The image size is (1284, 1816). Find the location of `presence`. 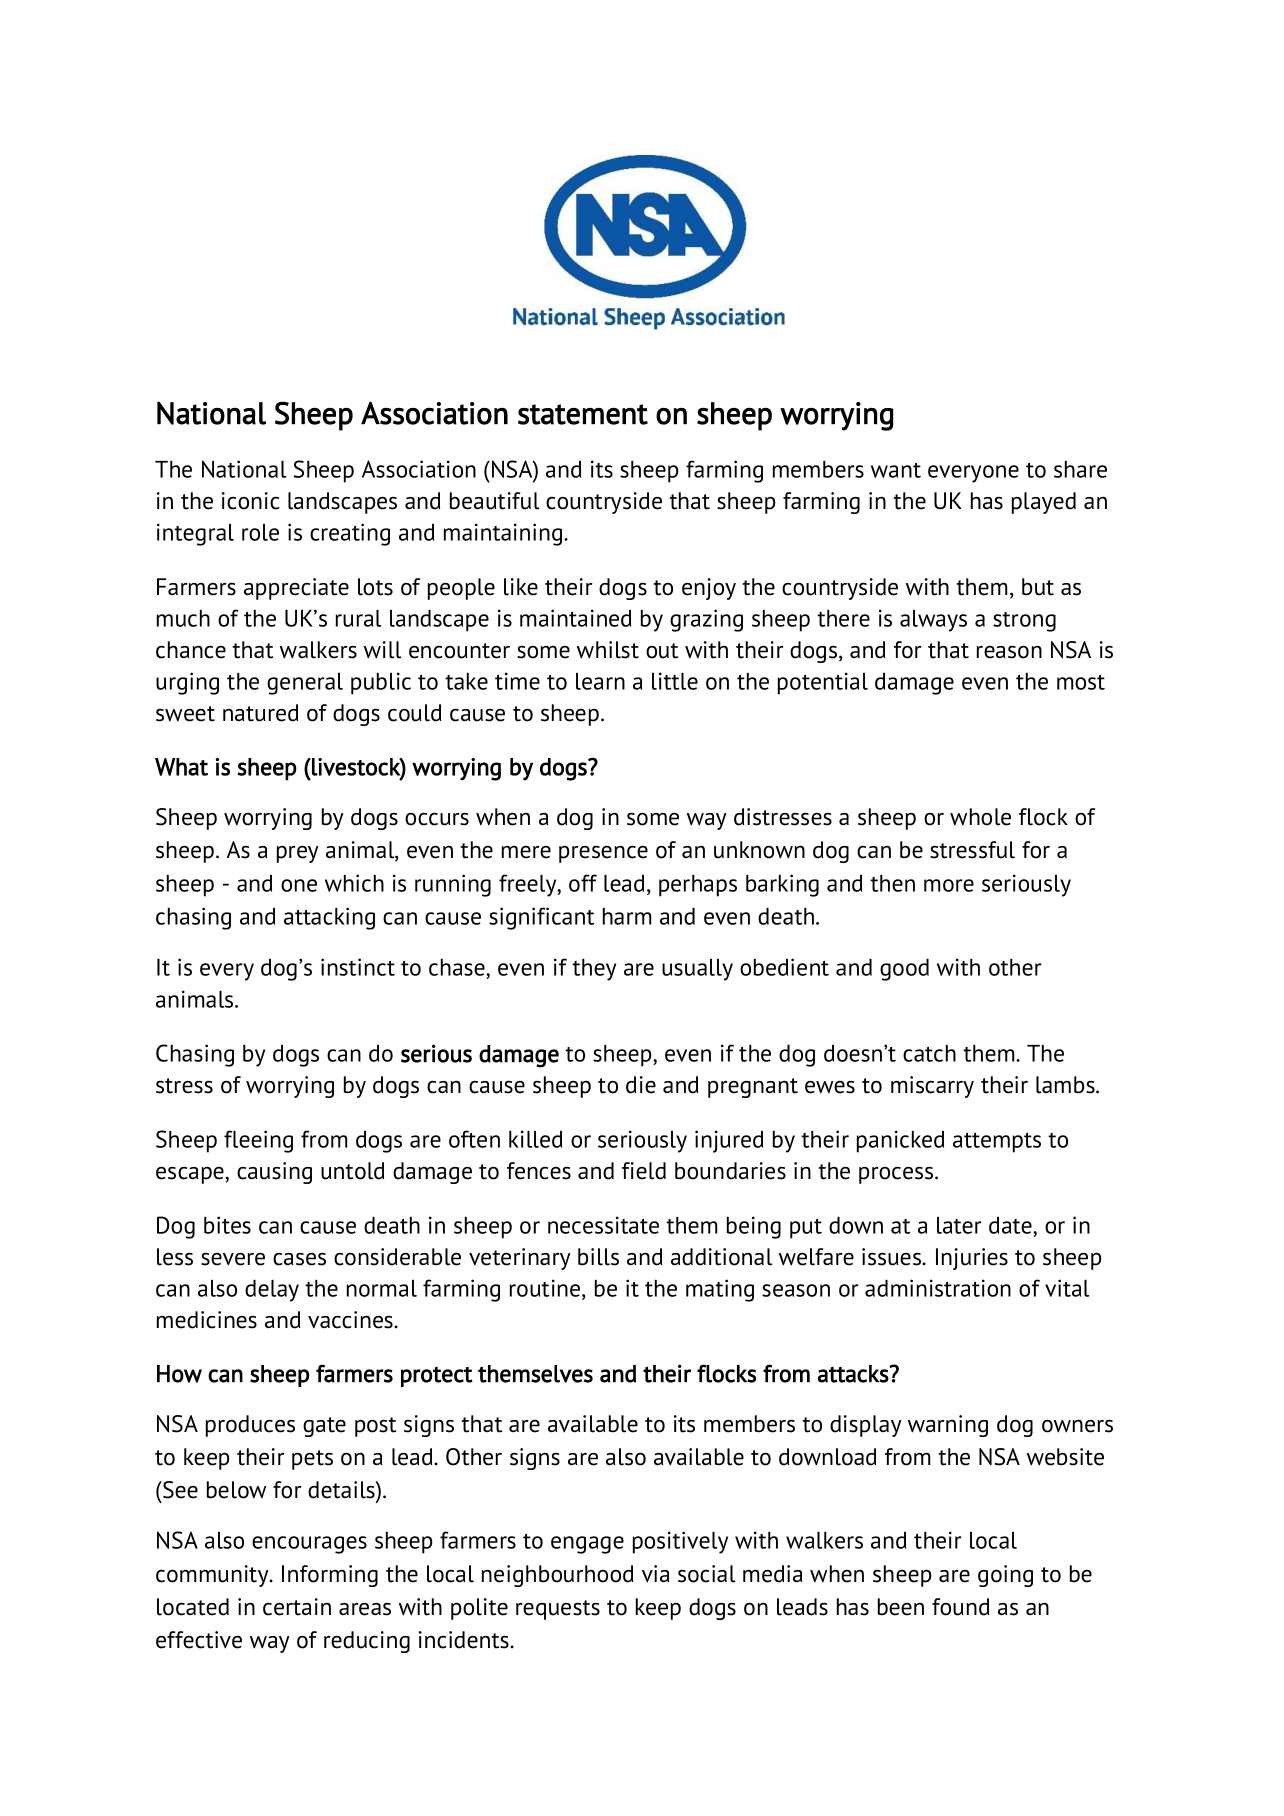

presence is located at coordinates (603, 854).
